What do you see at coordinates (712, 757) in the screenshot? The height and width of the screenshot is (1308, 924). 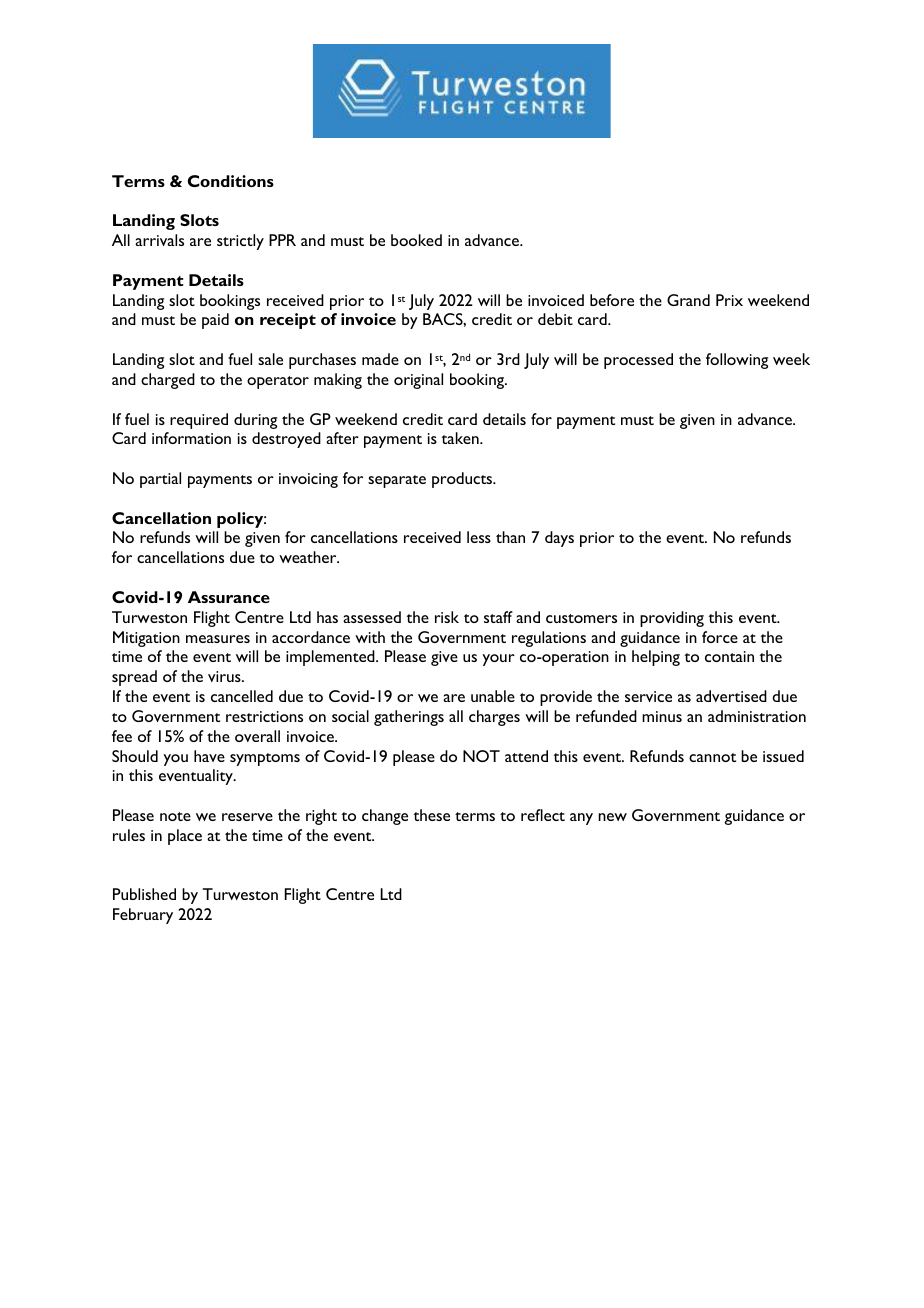 I see `cannot` at bounding box center [712, 757].
